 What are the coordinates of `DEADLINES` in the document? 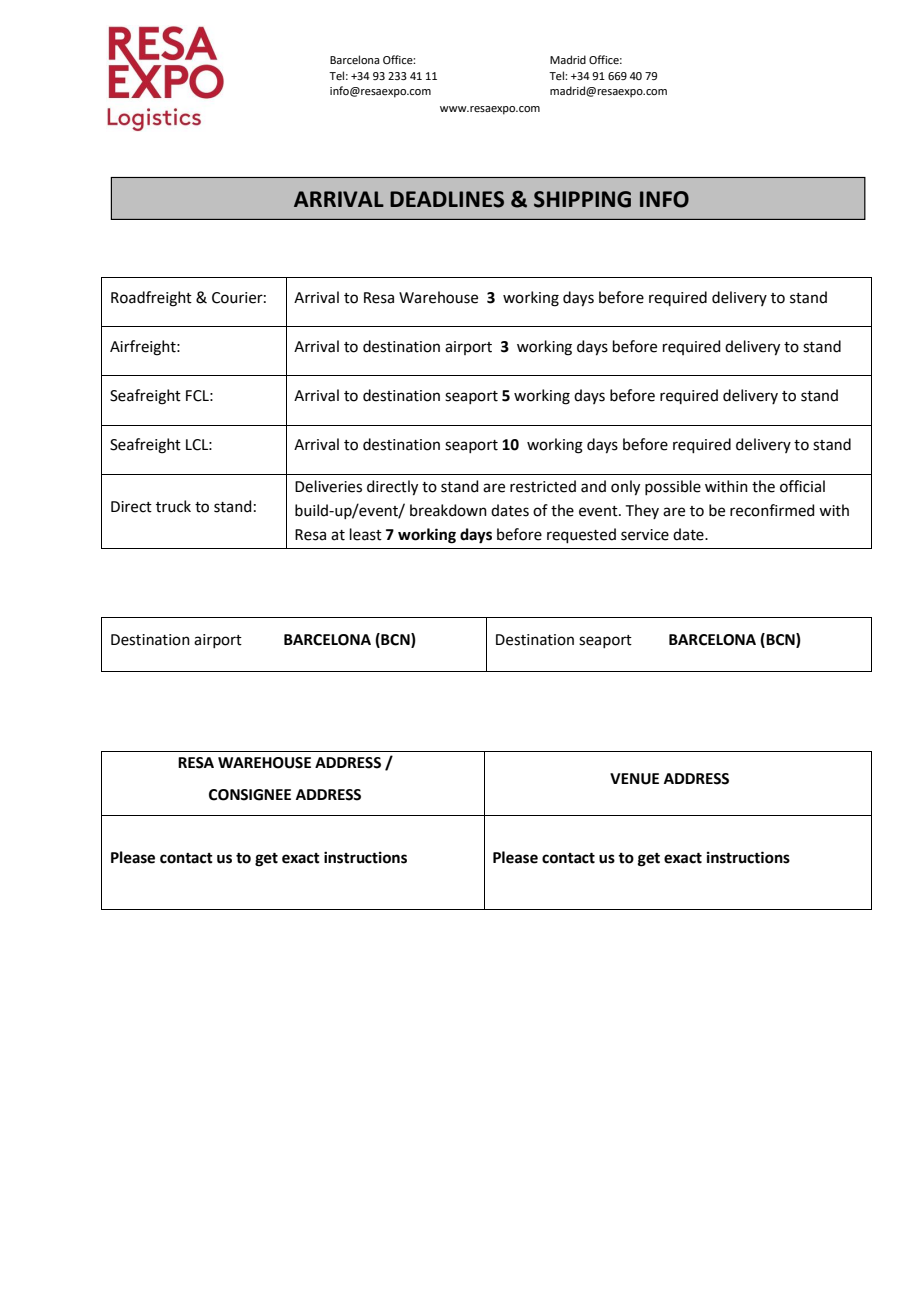 It's located at (447, 199).
